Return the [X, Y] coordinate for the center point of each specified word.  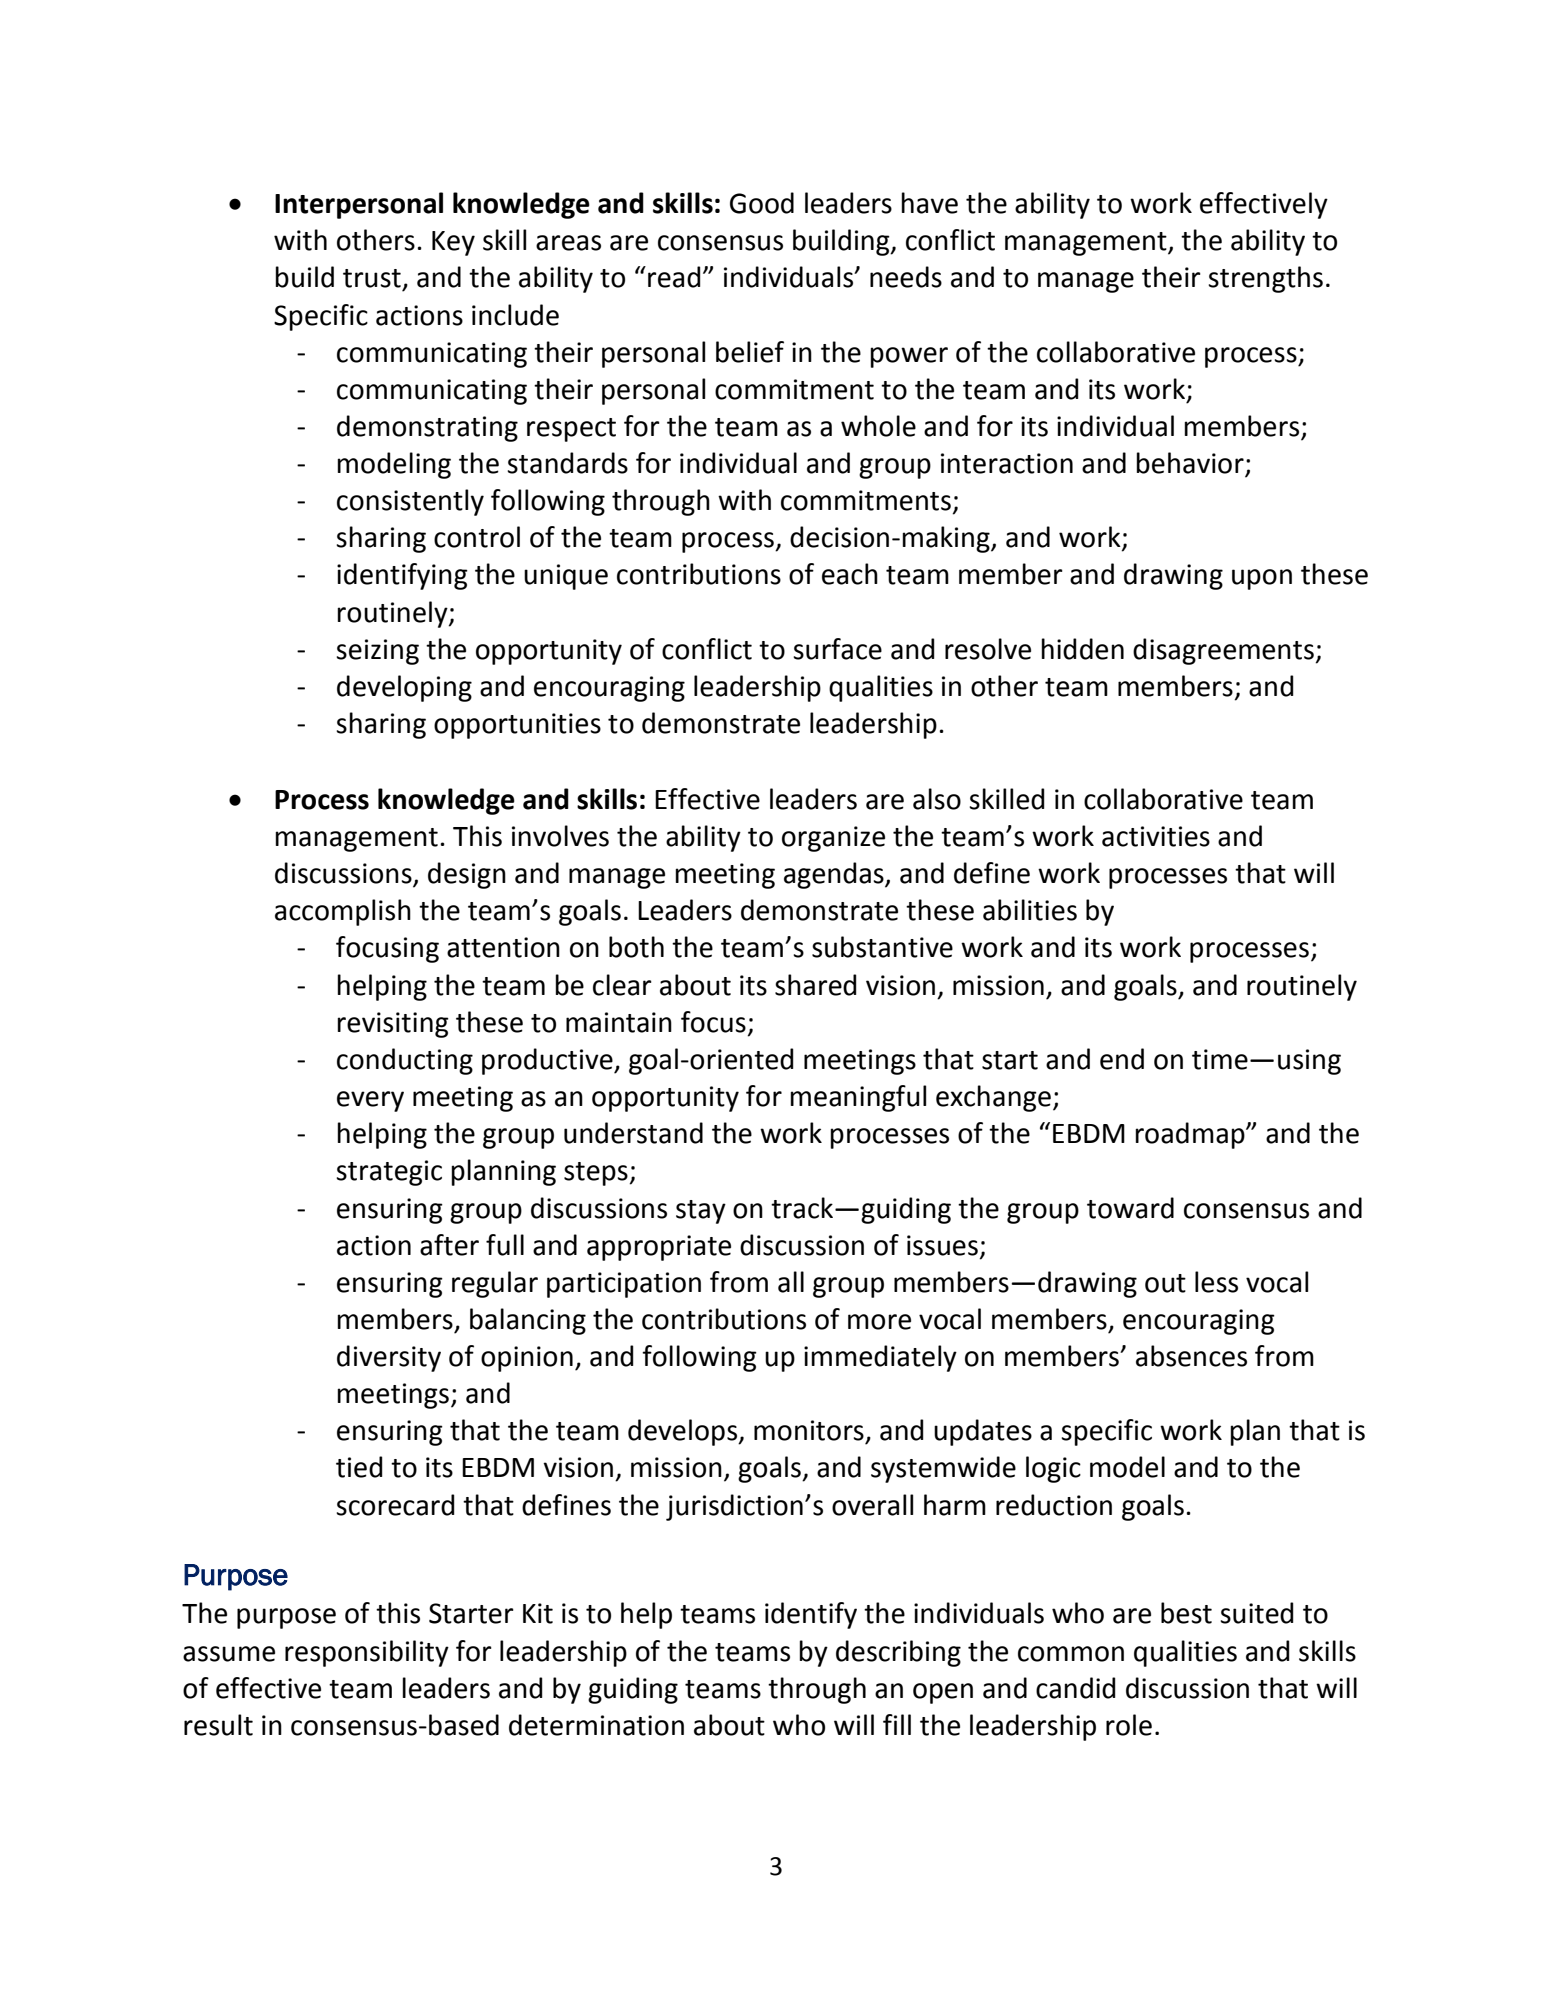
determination [596, 1725]
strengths [1265, 279]
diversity [389, 1358]
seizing [377, 652]
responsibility [367, 1653]
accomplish [343, 912]
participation [624, 1285]
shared [816, 985]
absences [1191, 1356]
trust [372, 278]
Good [762, 203]
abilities [1030, 910]
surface [837, 649]
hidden [1082, 649]
